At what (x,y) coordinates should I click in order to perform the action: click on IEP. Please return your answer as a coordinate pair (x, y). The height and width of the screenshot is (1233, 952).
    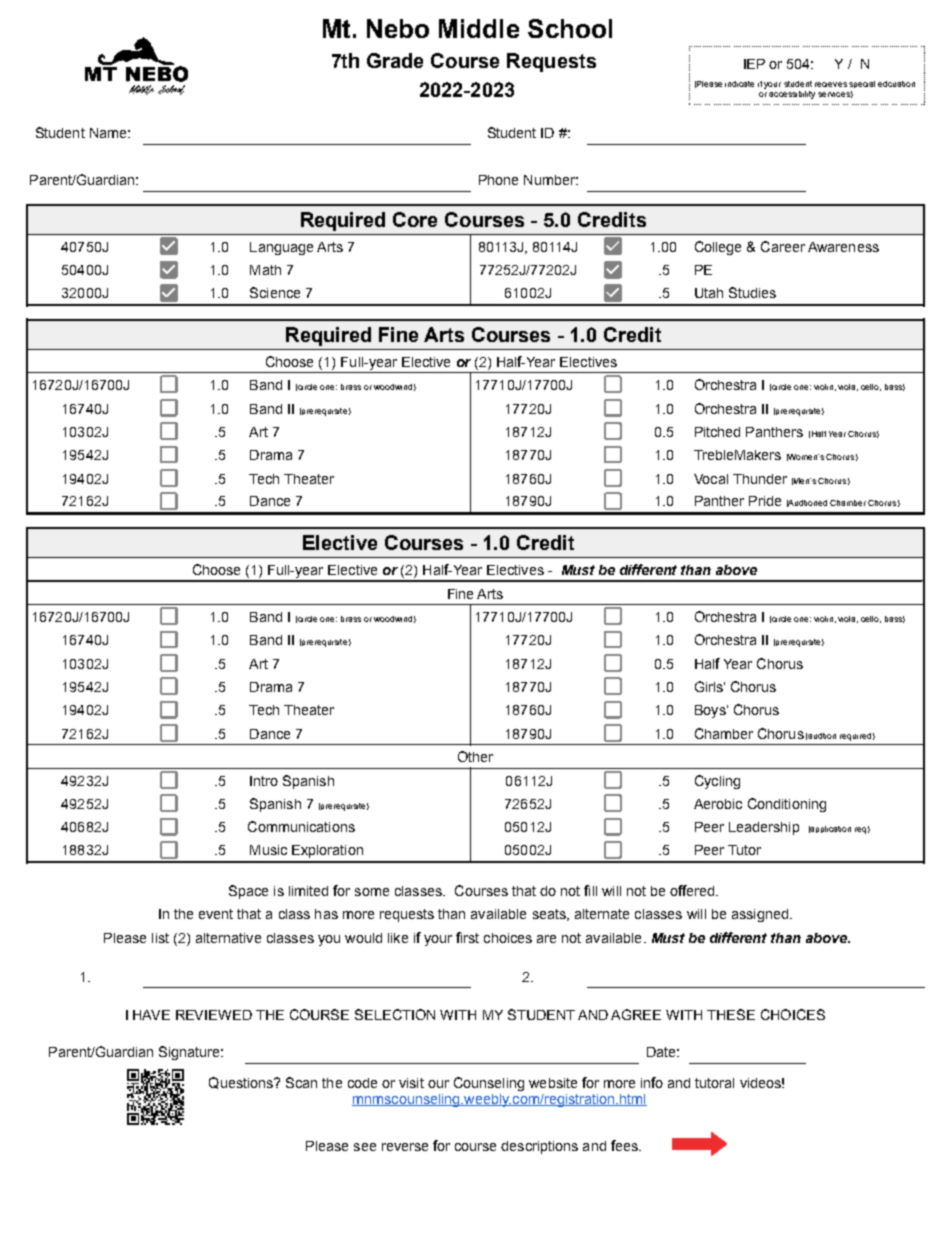
    Looking at the image, I should click on (754, 64).
